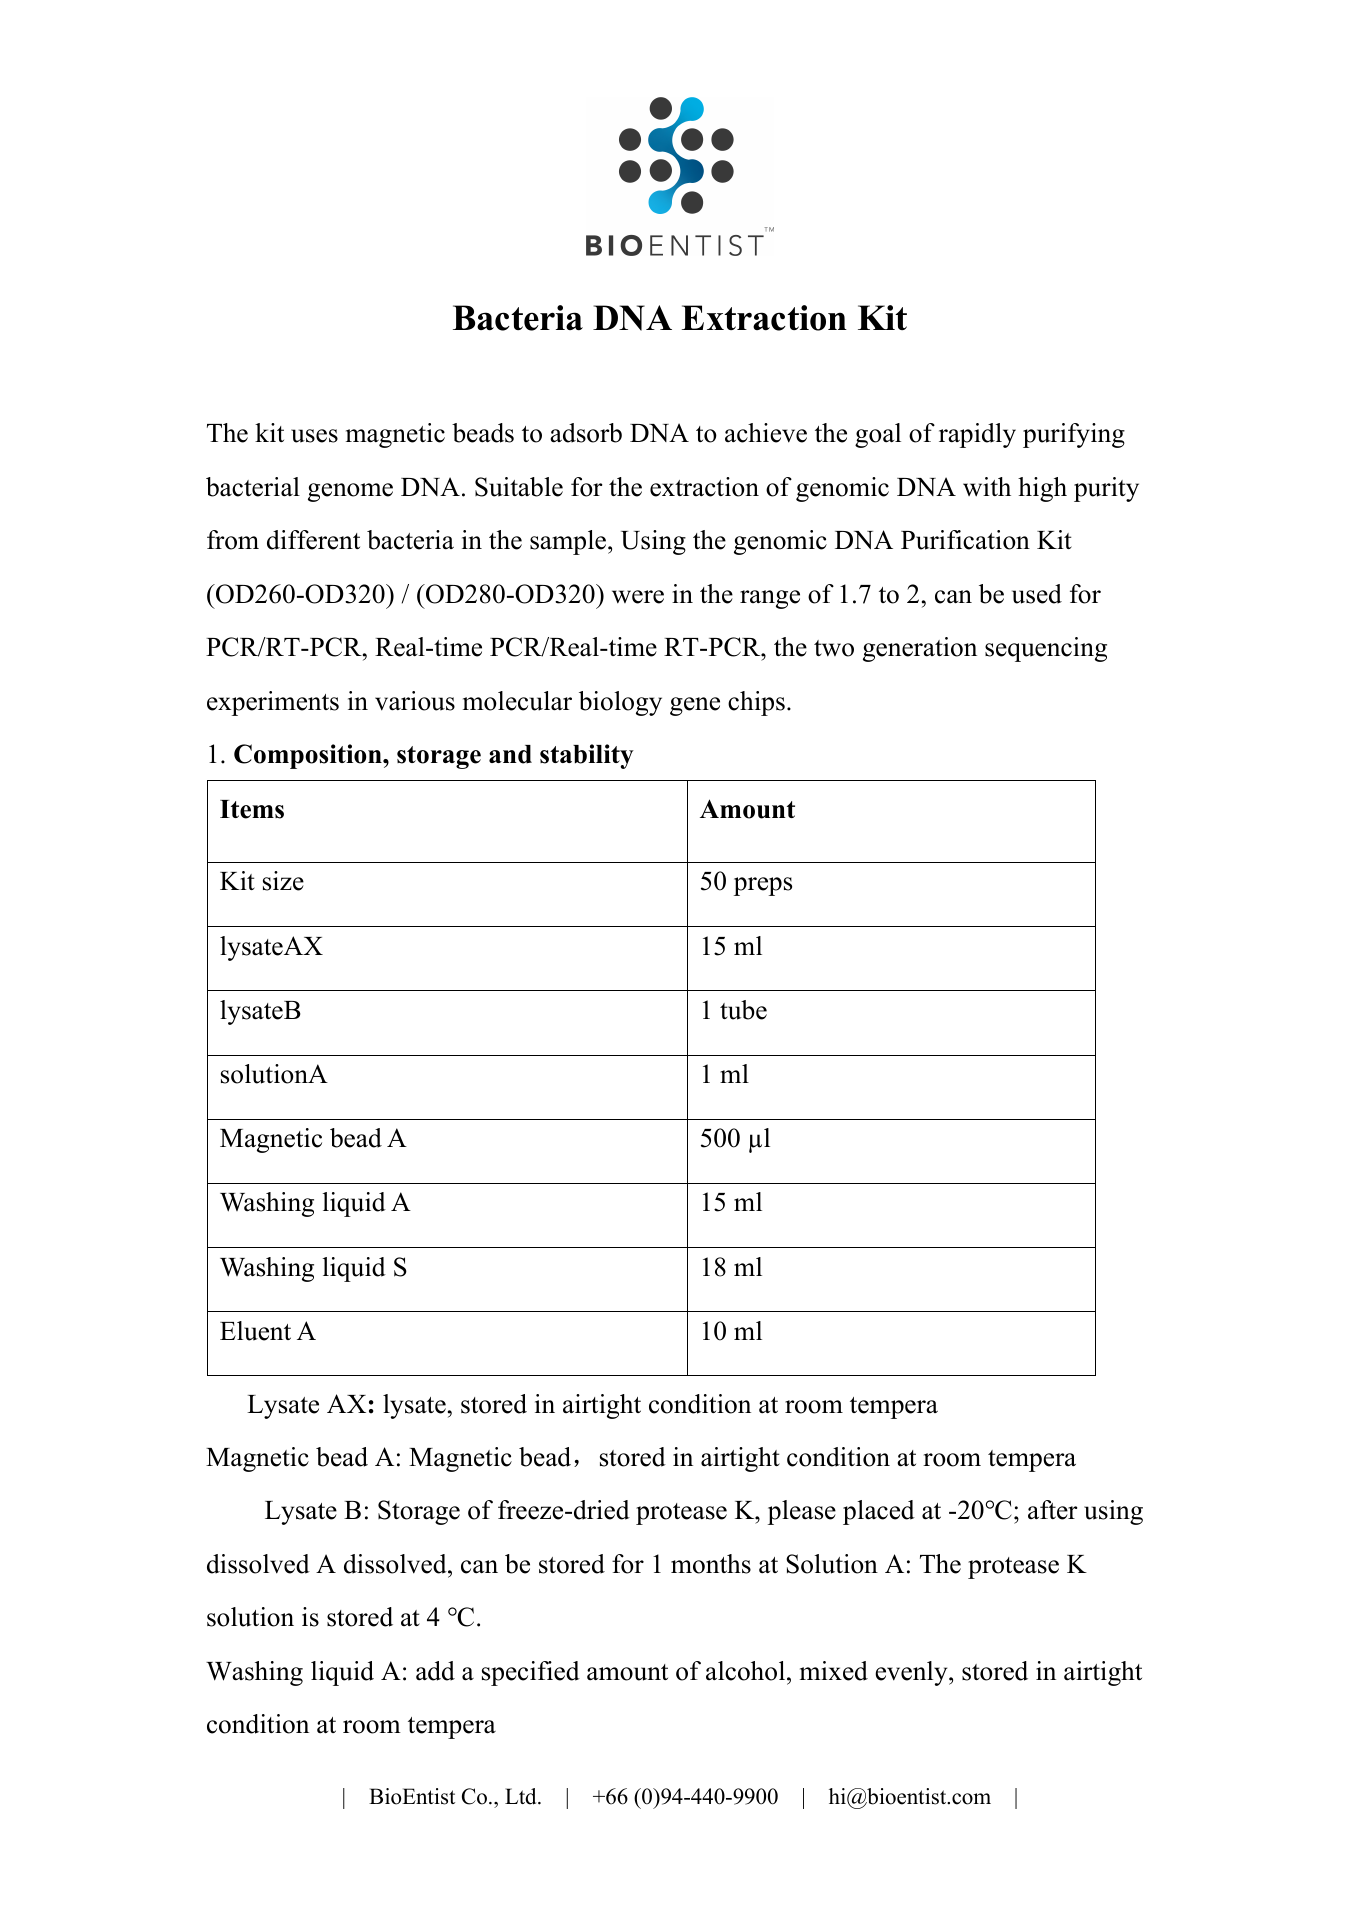 The height and width of the screenshot is (1922, 1359). I want to click on preps, so click(763, 886).
